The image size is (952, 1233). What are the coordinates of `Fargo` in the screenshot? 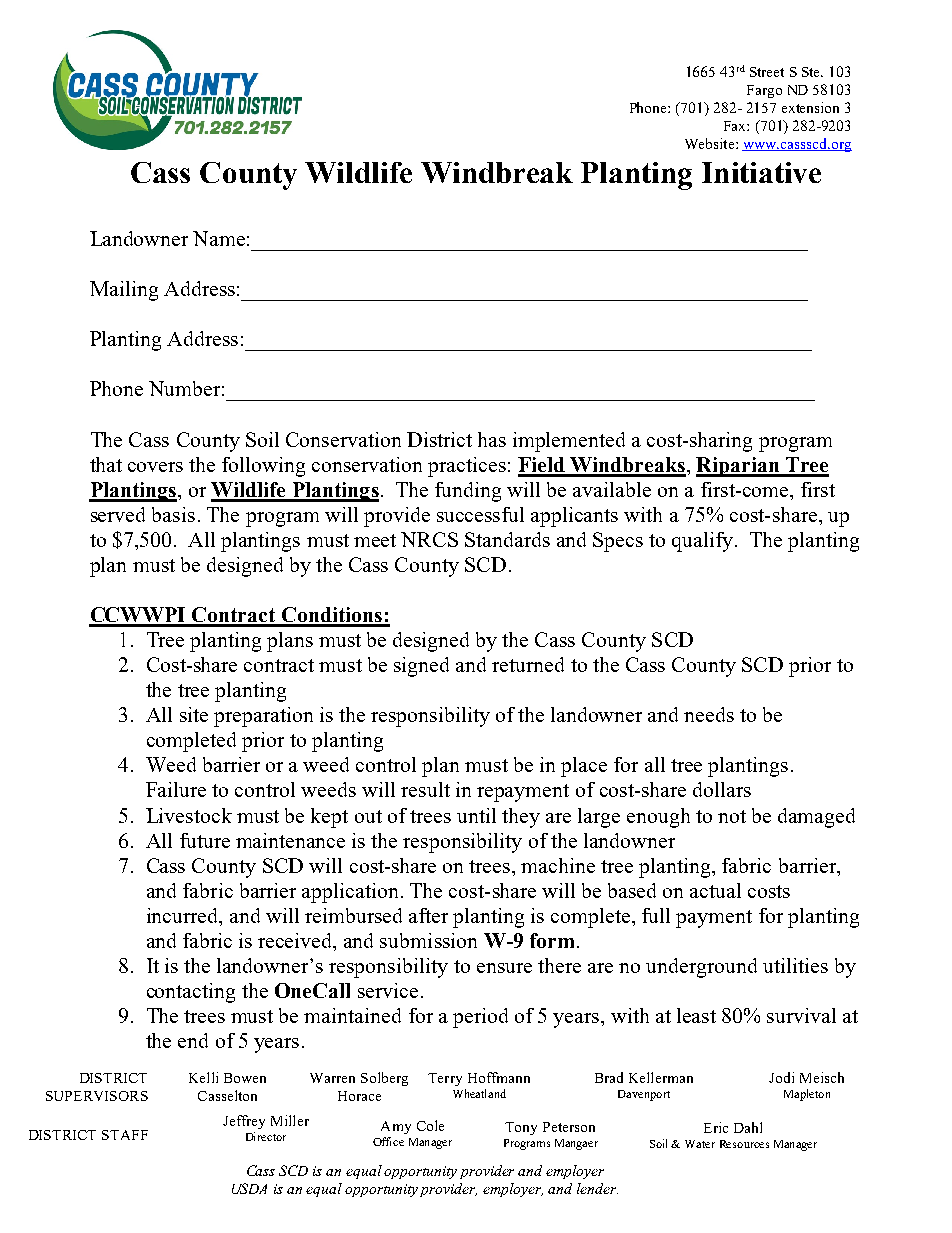 It's located at (764, 91).
